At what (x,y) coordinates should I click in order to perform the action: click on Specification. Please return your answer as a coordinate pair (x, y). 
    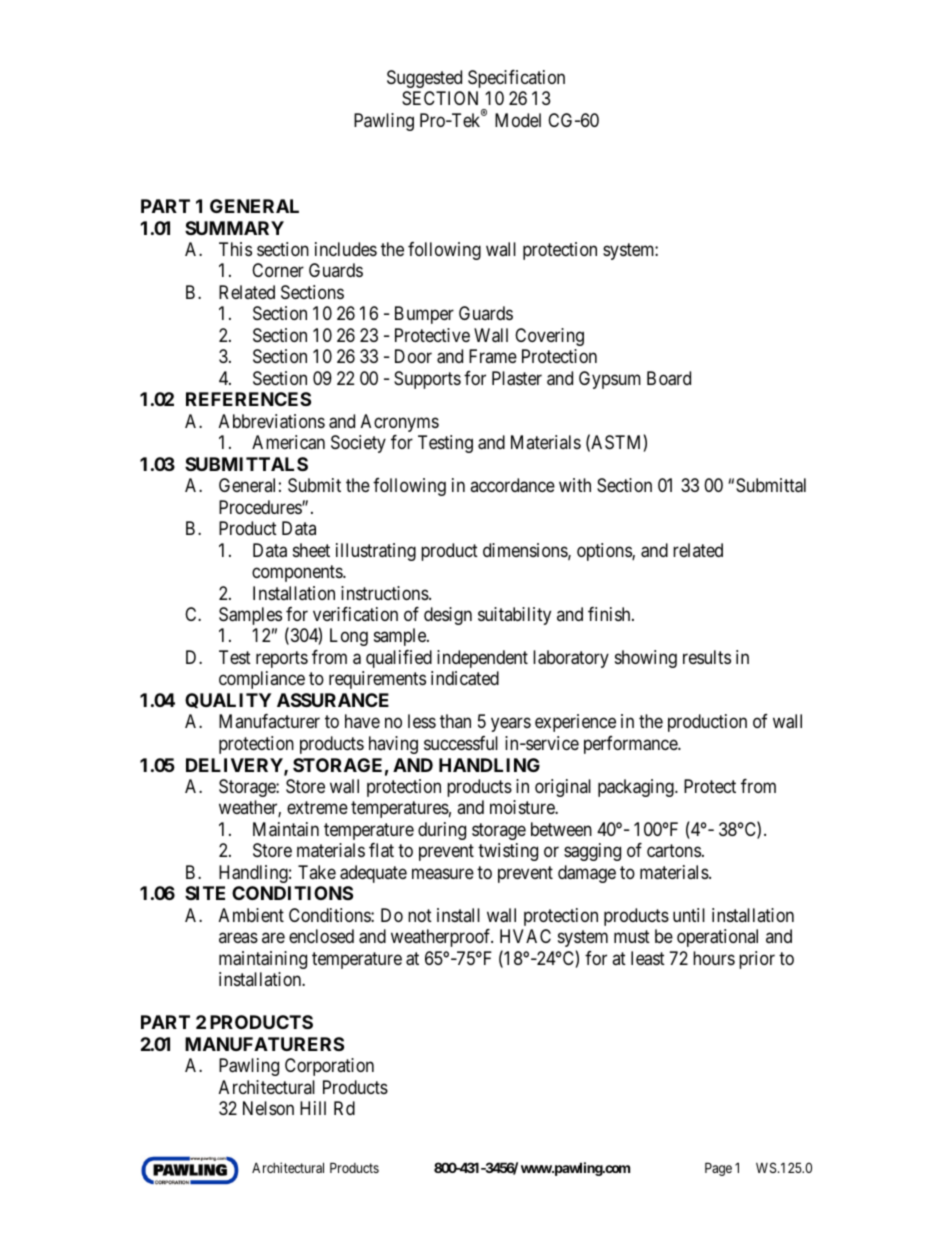
    Looking at the image, I should click on (516, 79).
